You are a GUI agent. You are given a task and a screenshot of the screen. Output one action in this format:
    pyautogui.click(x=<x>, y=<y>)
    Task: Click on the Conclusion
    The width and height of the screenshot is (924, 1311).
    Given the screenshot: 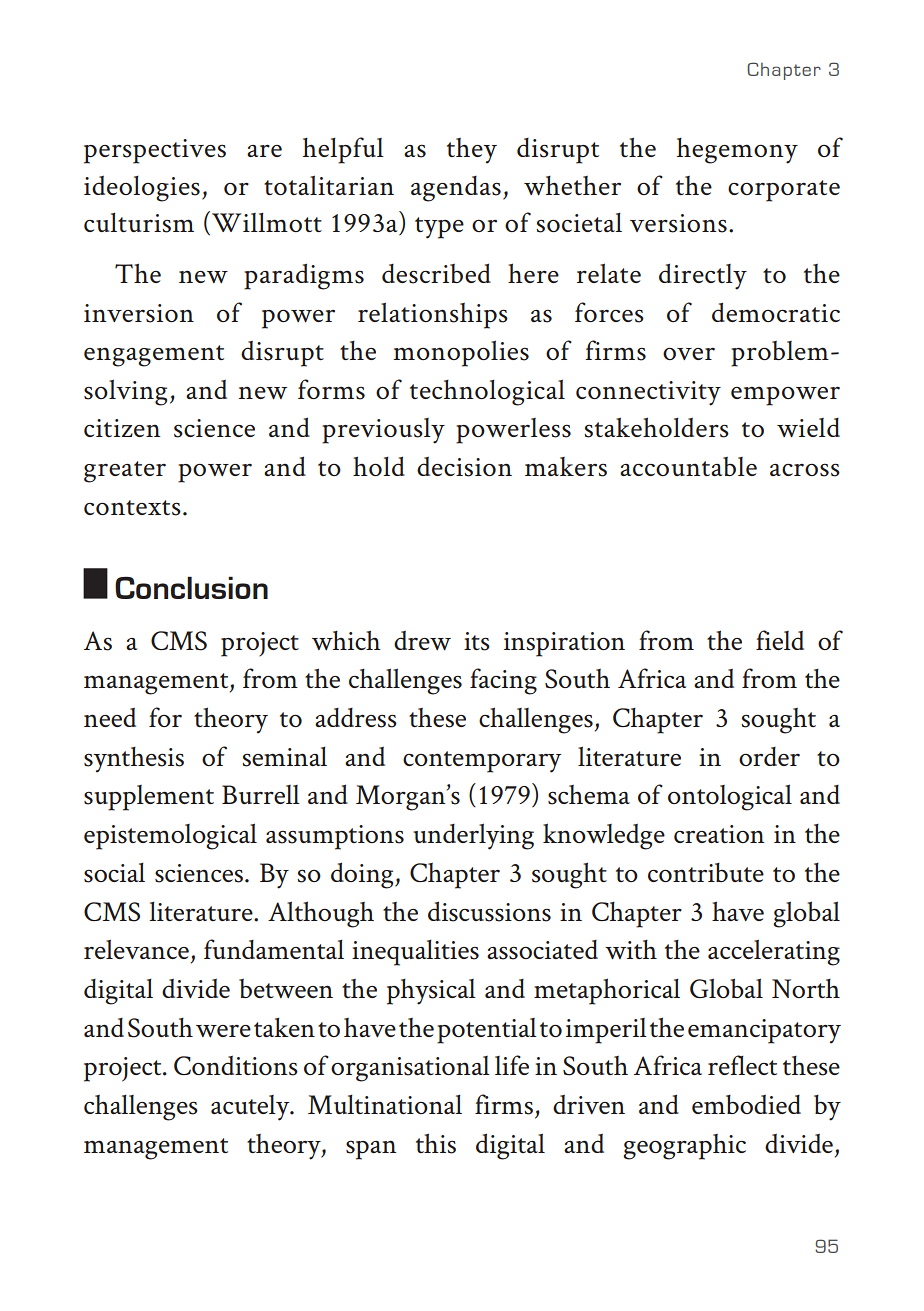 What is the action you would take?
    pyautogui.click(x=191, y=587)
